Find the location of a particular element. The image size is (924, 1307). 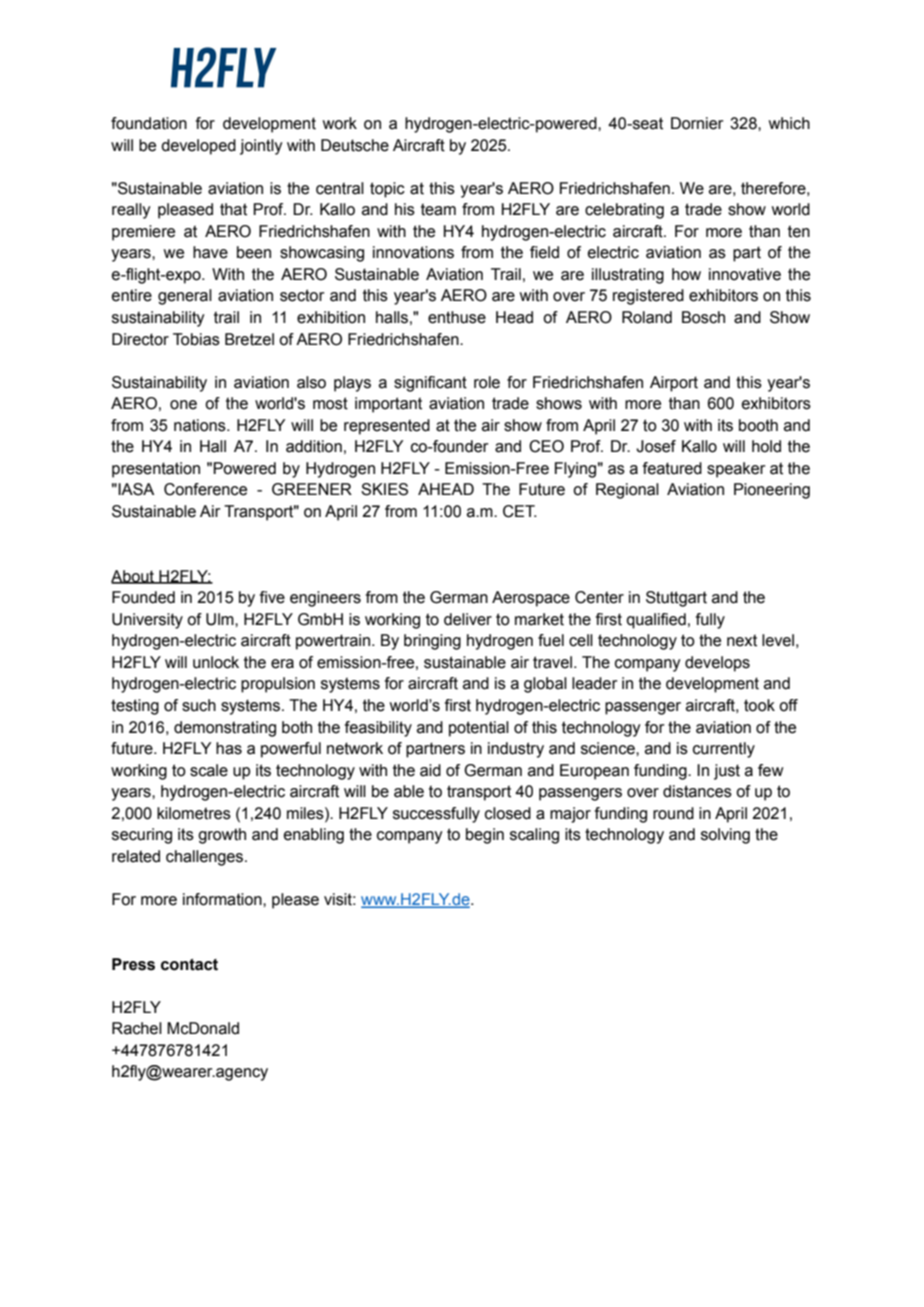

developed is located at coordinates (198, 147).
